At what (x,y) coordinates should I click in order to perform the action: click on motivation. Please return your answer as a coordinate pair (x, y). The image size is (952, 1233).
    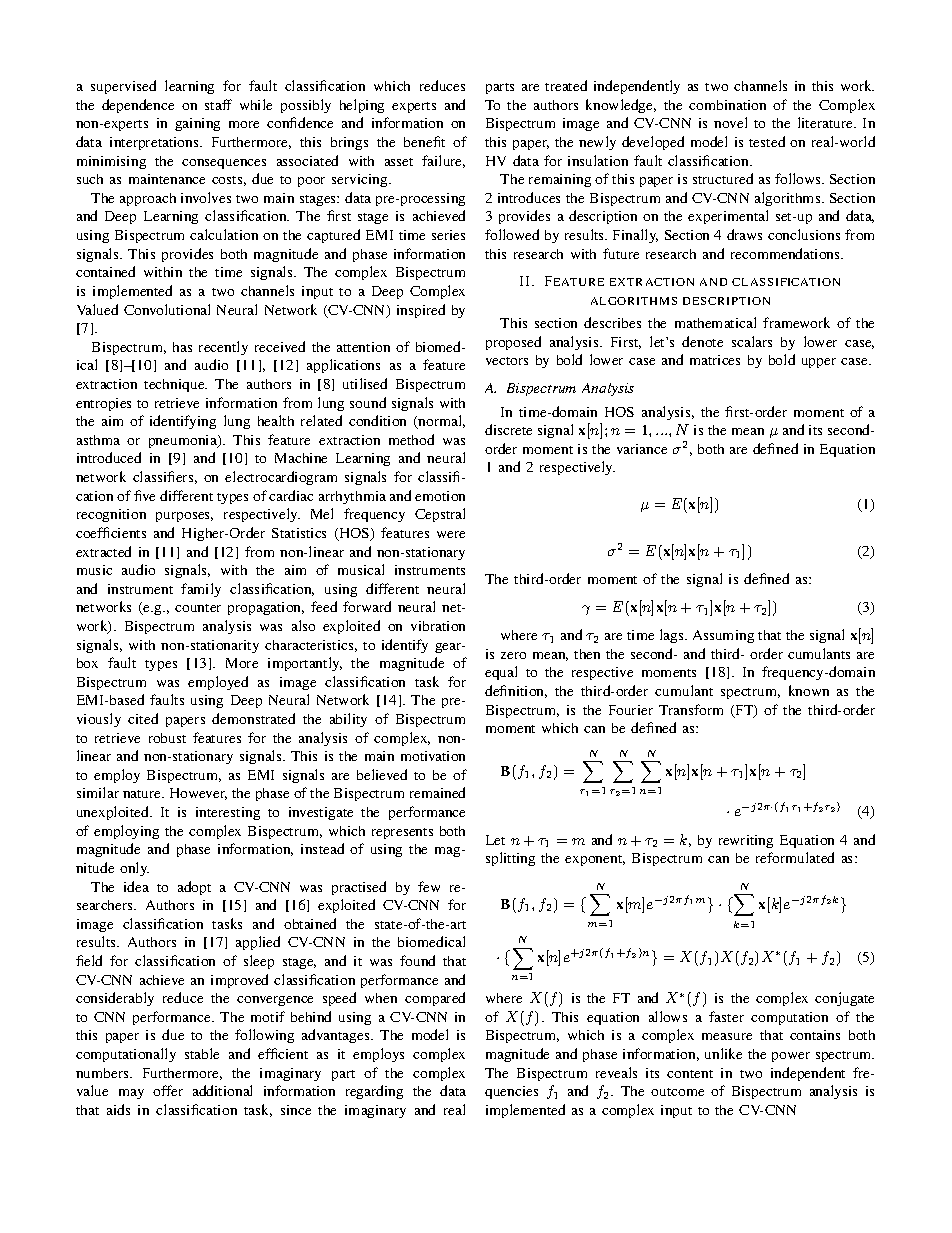
    Looking at the image, I should click on (433, 756).
